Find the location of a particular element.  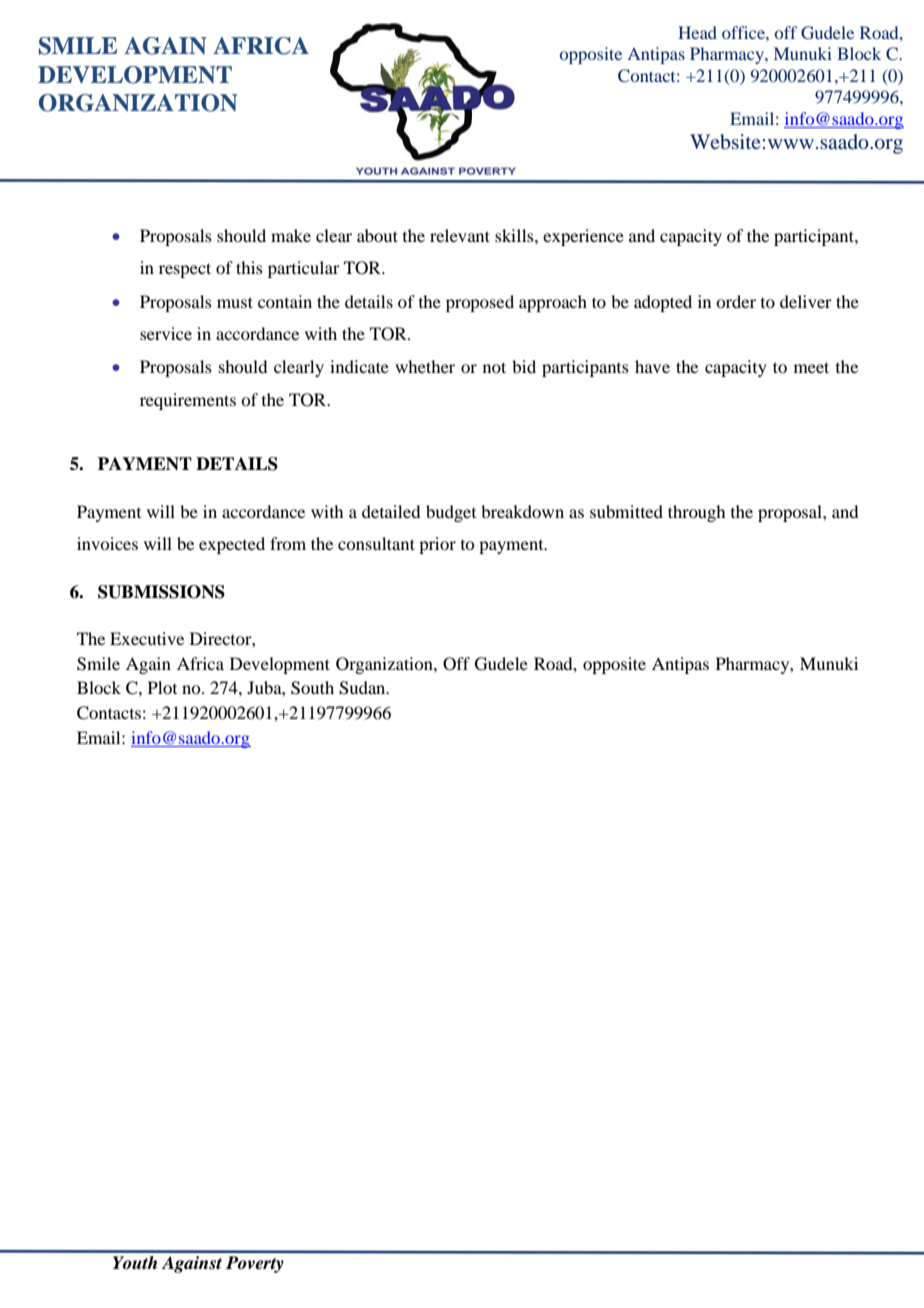

Sudan is located at coordinates (363, 688).
